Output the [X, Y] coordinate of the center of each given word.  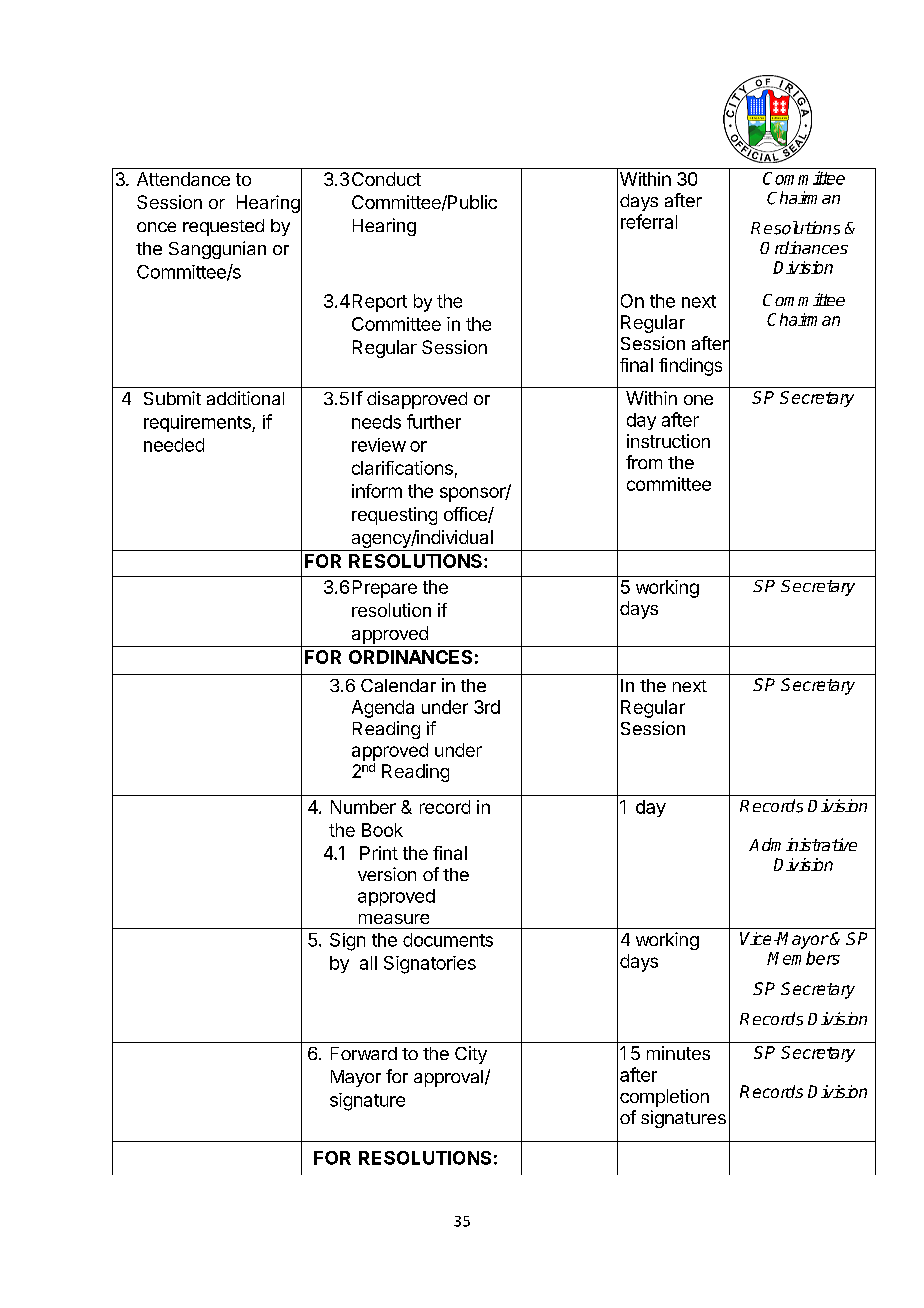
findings [690, 367]
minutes [678, 1053]
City [471, 1055]
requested [223, 227]
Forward [364, 1053]
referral [649, 221]
